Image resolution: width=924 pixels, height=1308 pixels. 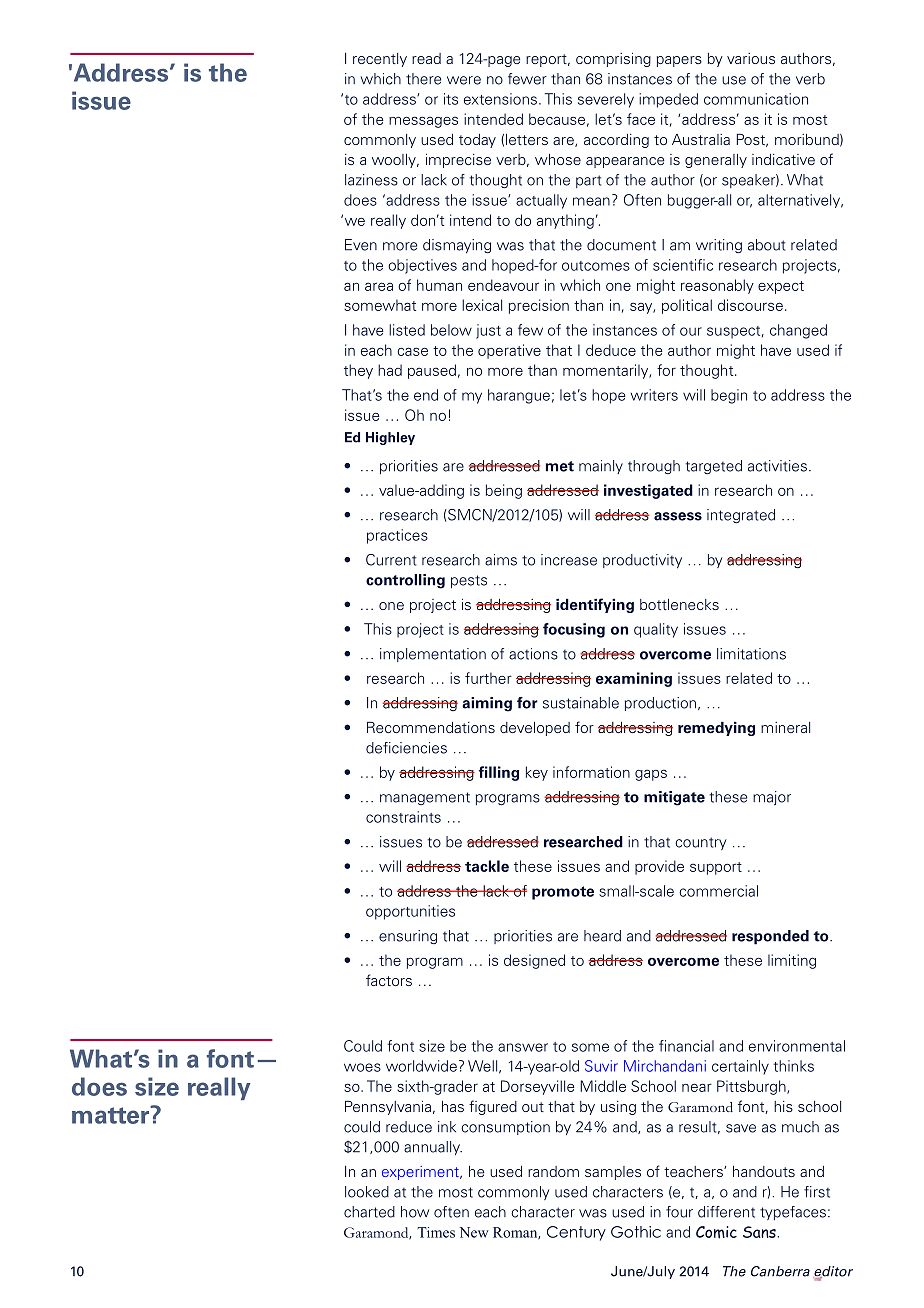 I want to click on begin, so click(x=729, y=396).
